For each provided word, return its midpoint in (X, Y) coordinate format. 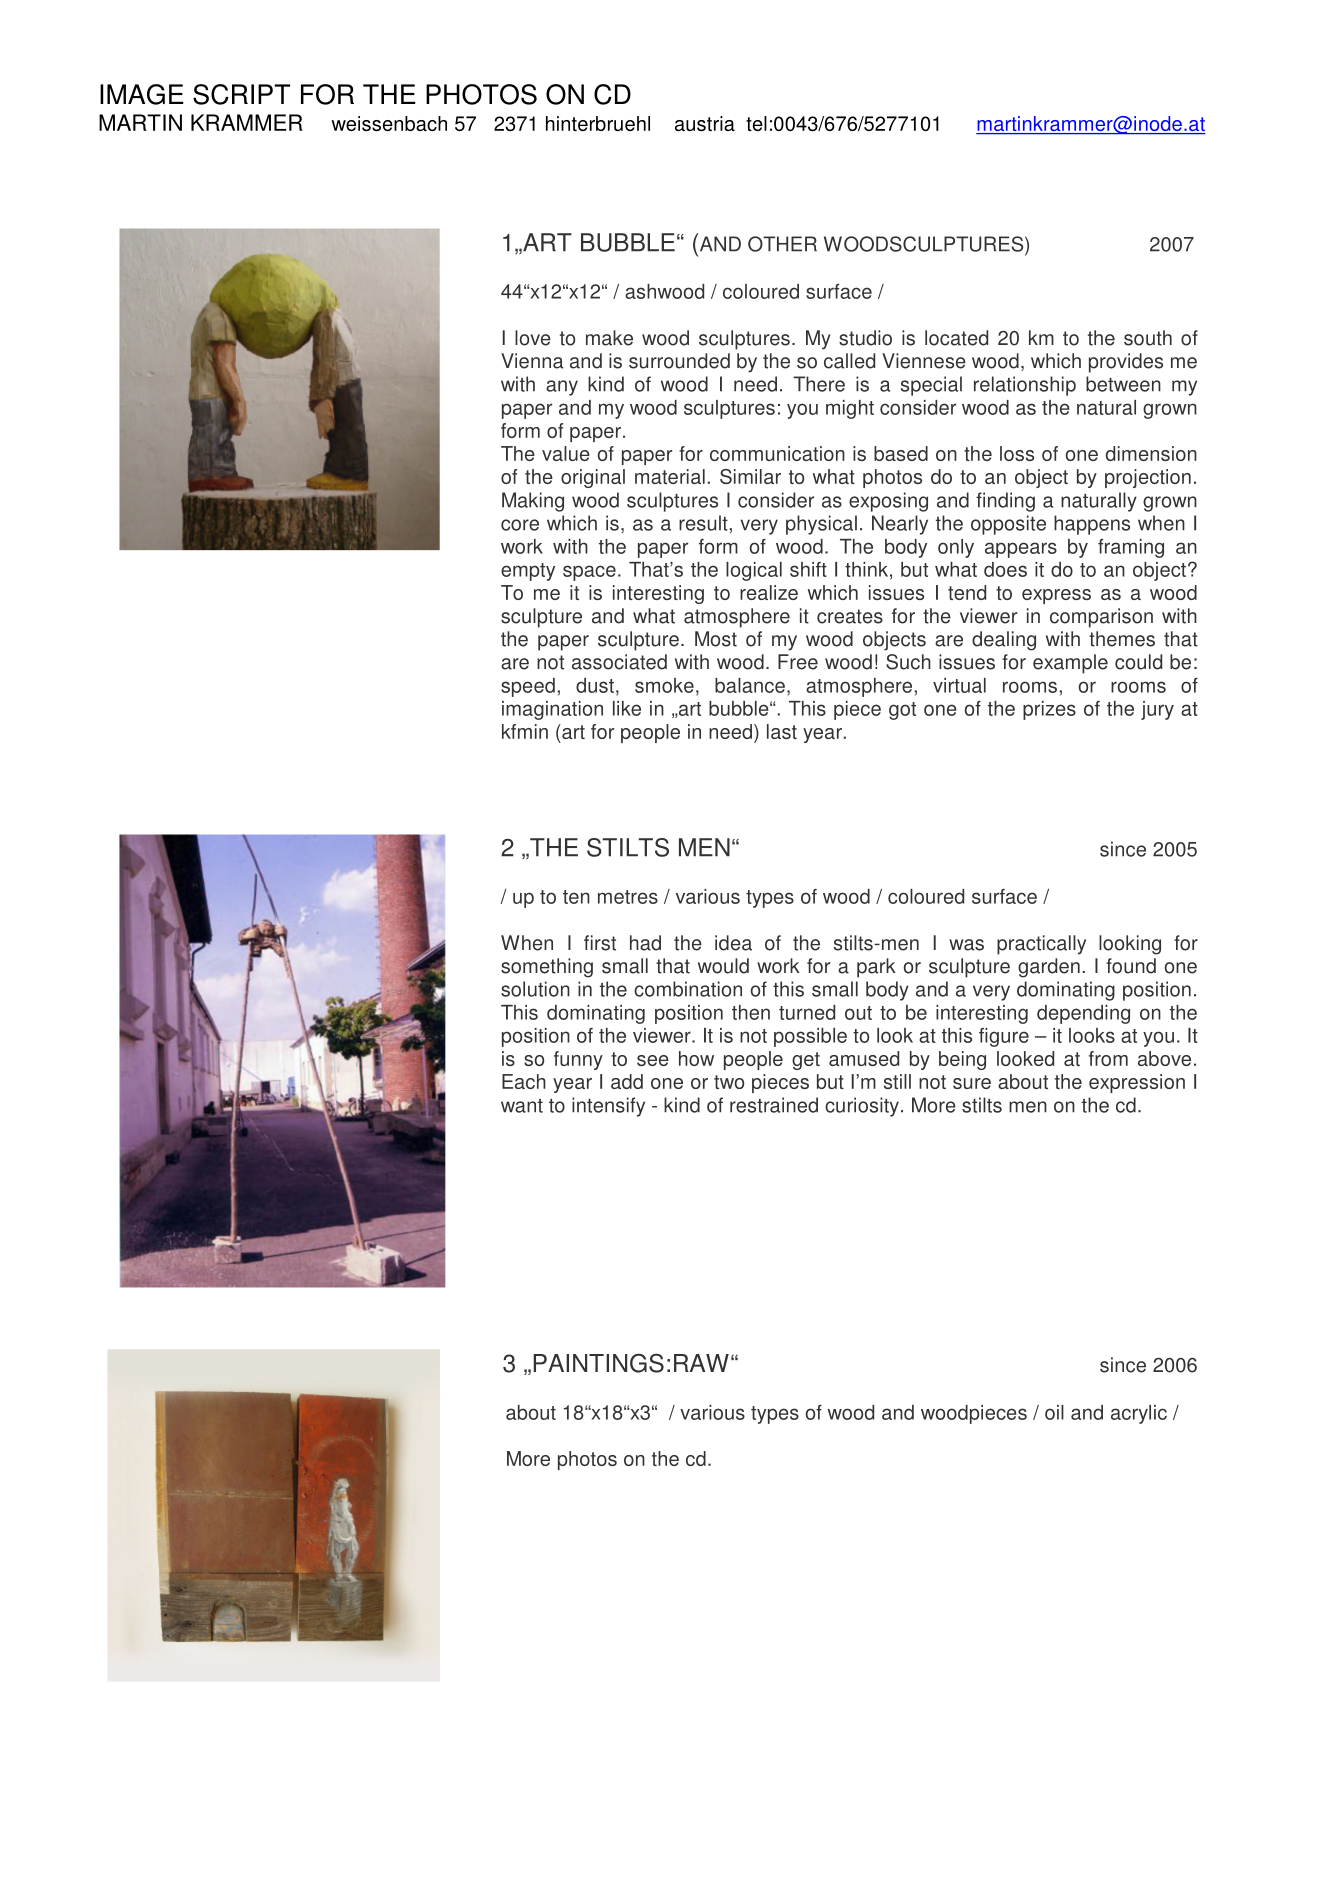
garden (1049, 968)
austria (705, 123)
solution (535, 989)
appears (1021, 550)
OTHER (782, 244)
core (520, 525)
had (645, 943)
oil (1054, 1412)
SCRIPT (241, 94)
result (704, 523)
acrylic (1139, 1414)
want (522, 1106)
